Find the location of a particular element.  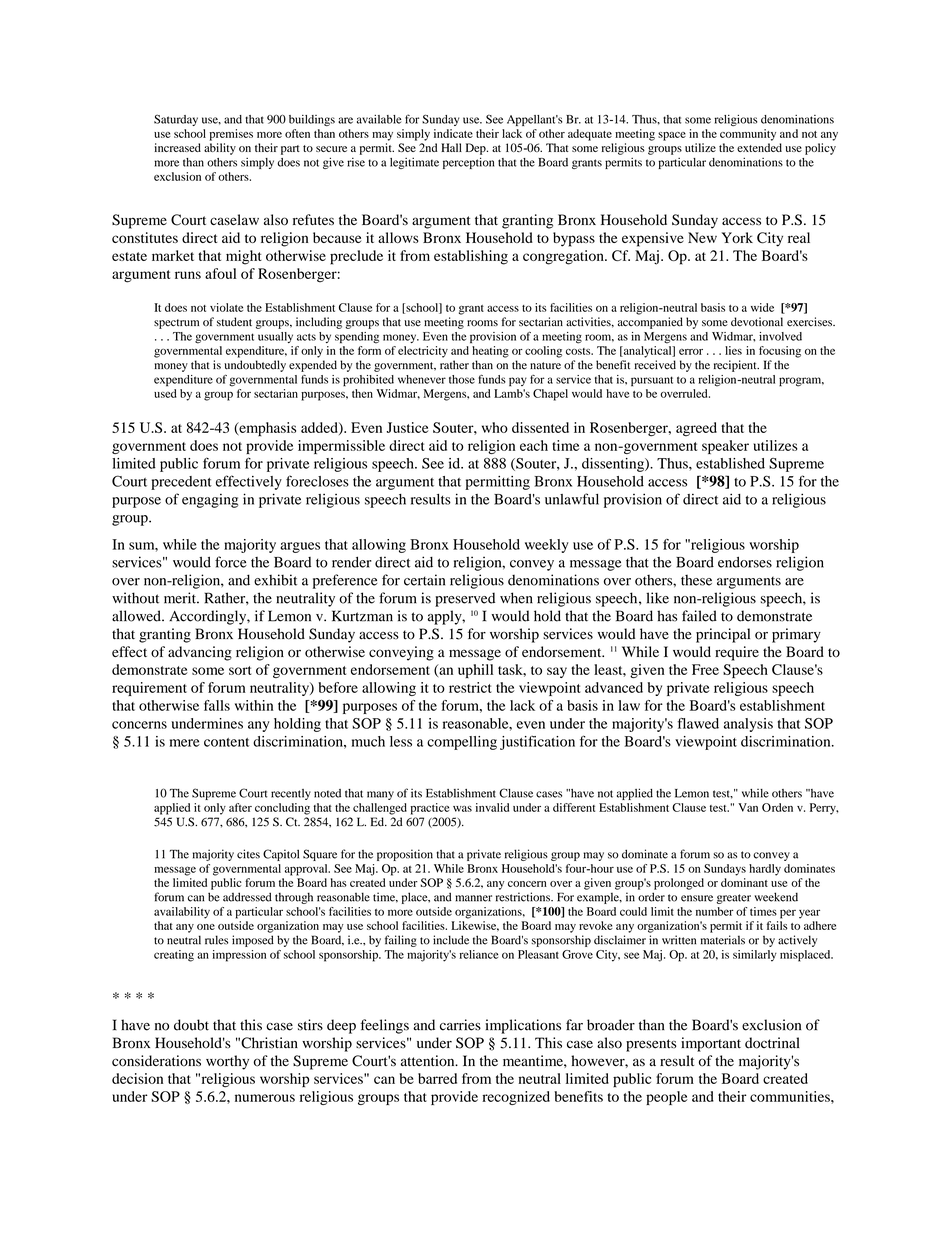

student is located at coordinates (234, 322).
